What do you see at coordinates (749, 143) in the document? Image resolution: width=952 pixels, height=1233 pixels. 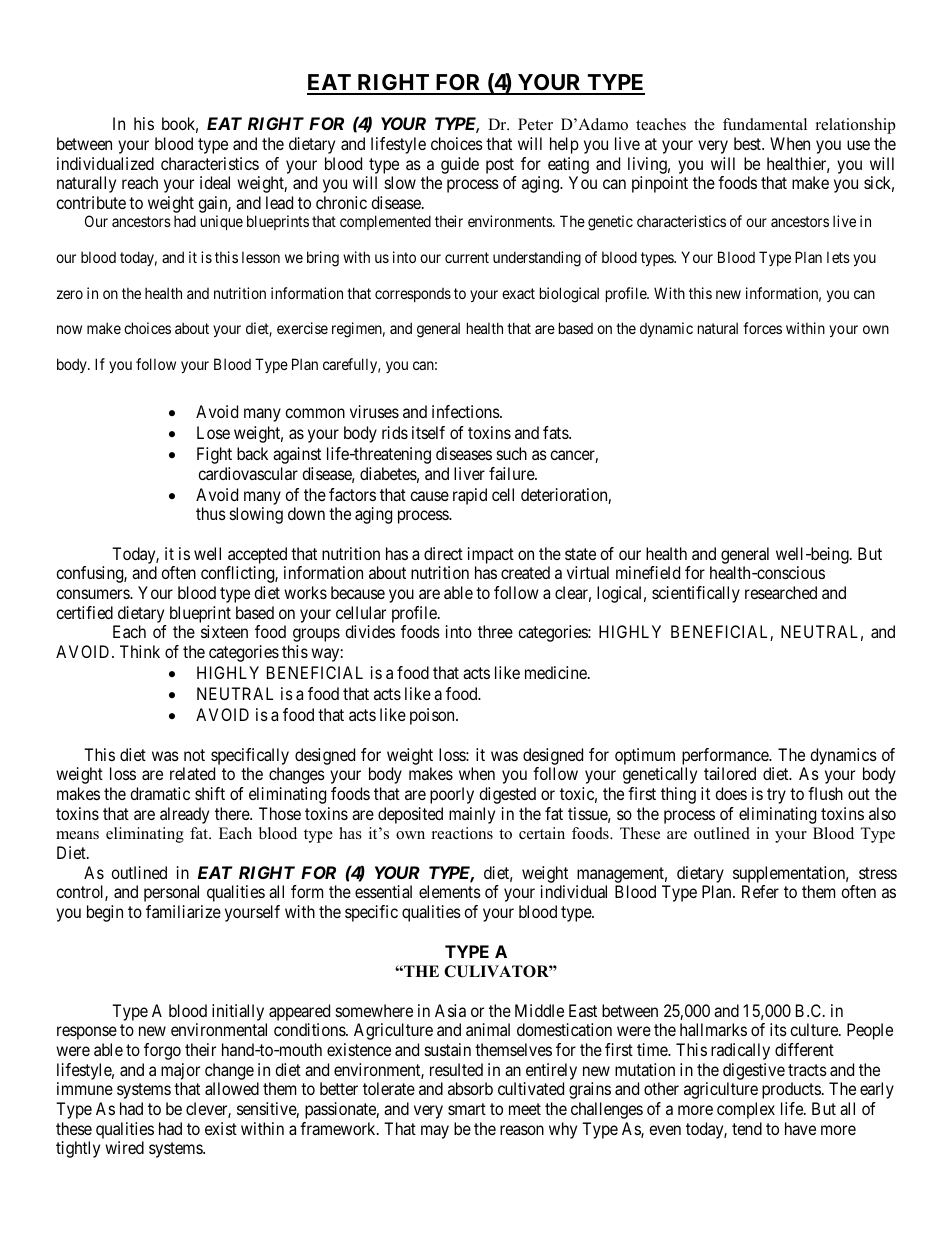 I see `best` at bounding box center [749, 143].
